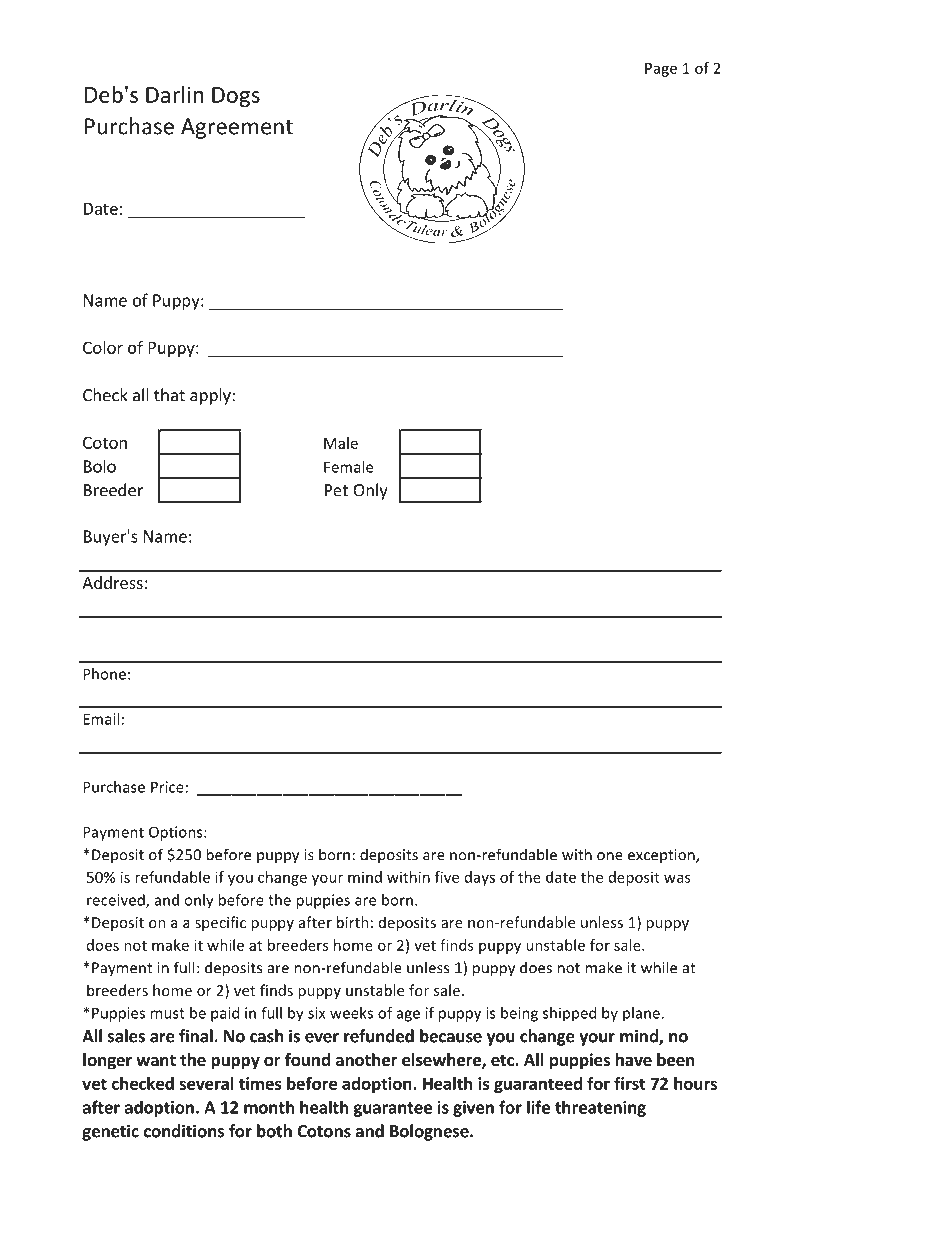 This document has height=1233, width=952. What do you see at coordinates (175, 94) in the document?
I see `Darlin` at bounding box center [175, 94].
